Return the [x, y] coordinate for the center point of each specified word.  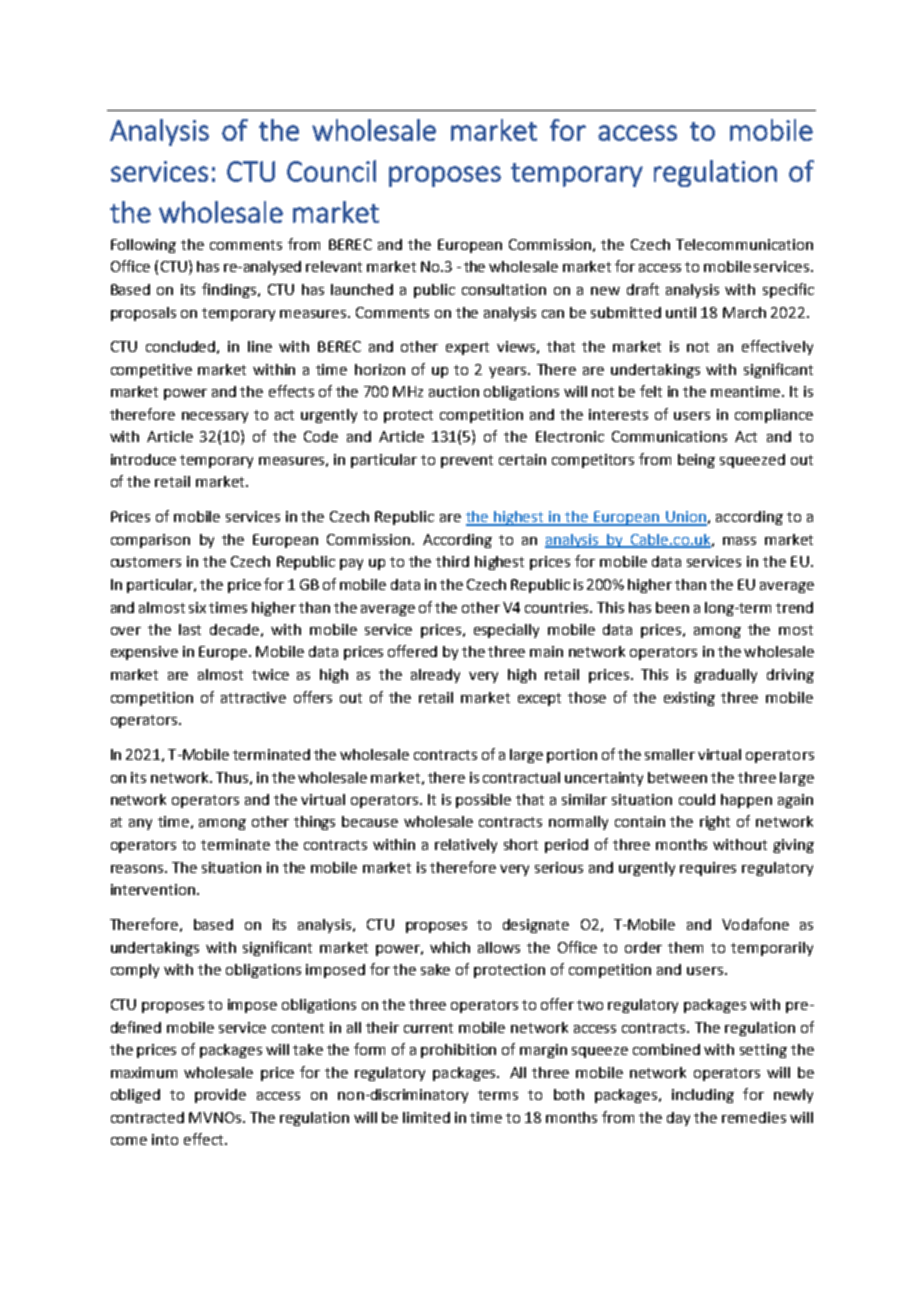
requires [708, 869]
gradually [725, 676]
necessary [215, 417]
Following [143, 246]
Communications [669, 436]
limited [426, 1117]
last [190, 629]
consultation [504, 289]
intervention [153, 889]
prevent [467, 461]
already [435, 676]
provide [220, 1096]
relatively [466, 846]
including [703, 1096]
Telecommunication [744, 244]
